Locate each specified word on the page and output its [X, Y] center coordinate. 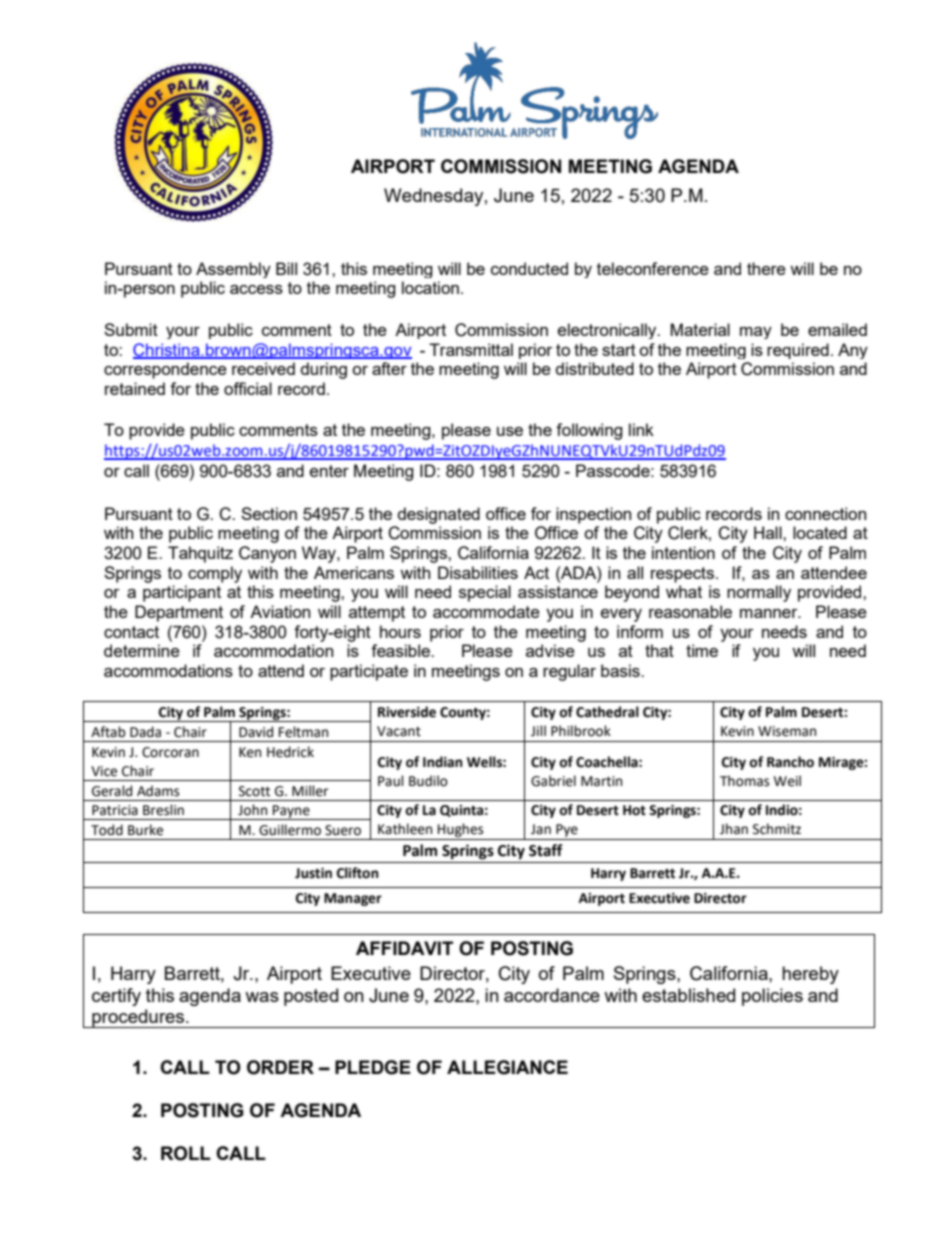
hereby [810, 975]
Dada [145, 732]
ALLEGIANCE [507, 1067]
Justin [313, 873]
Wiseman [787, 731]
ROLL [186, 1153]
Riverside [407, 712]
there [766, 268]
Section [269, 513]
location [430, 287]
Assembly [233, 270]
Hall [769, 532]
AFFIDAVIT [404, 948]
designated [439, 515]
